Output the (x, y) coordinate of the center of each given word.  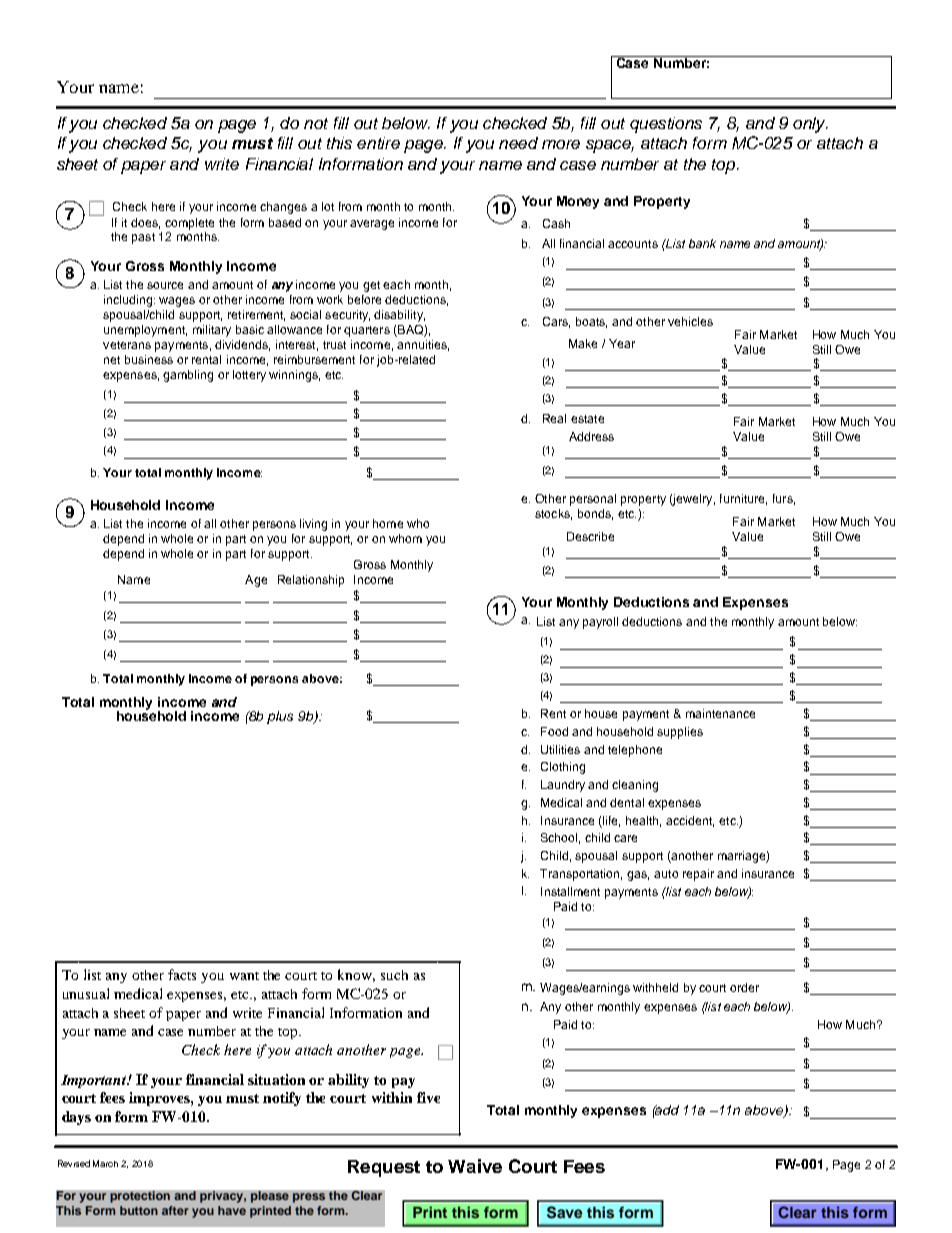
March (105, 1163)
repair (698, 875)
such (394, 975)
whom (405, 538)
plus (280, 717)
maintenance (720, 713)
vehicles (690, 321)
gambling (188, 376)
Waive (475, 1166)
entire (378, 143)
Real (554, 418)
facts (182, 974)
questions (666, 125)
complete (189, 224)
